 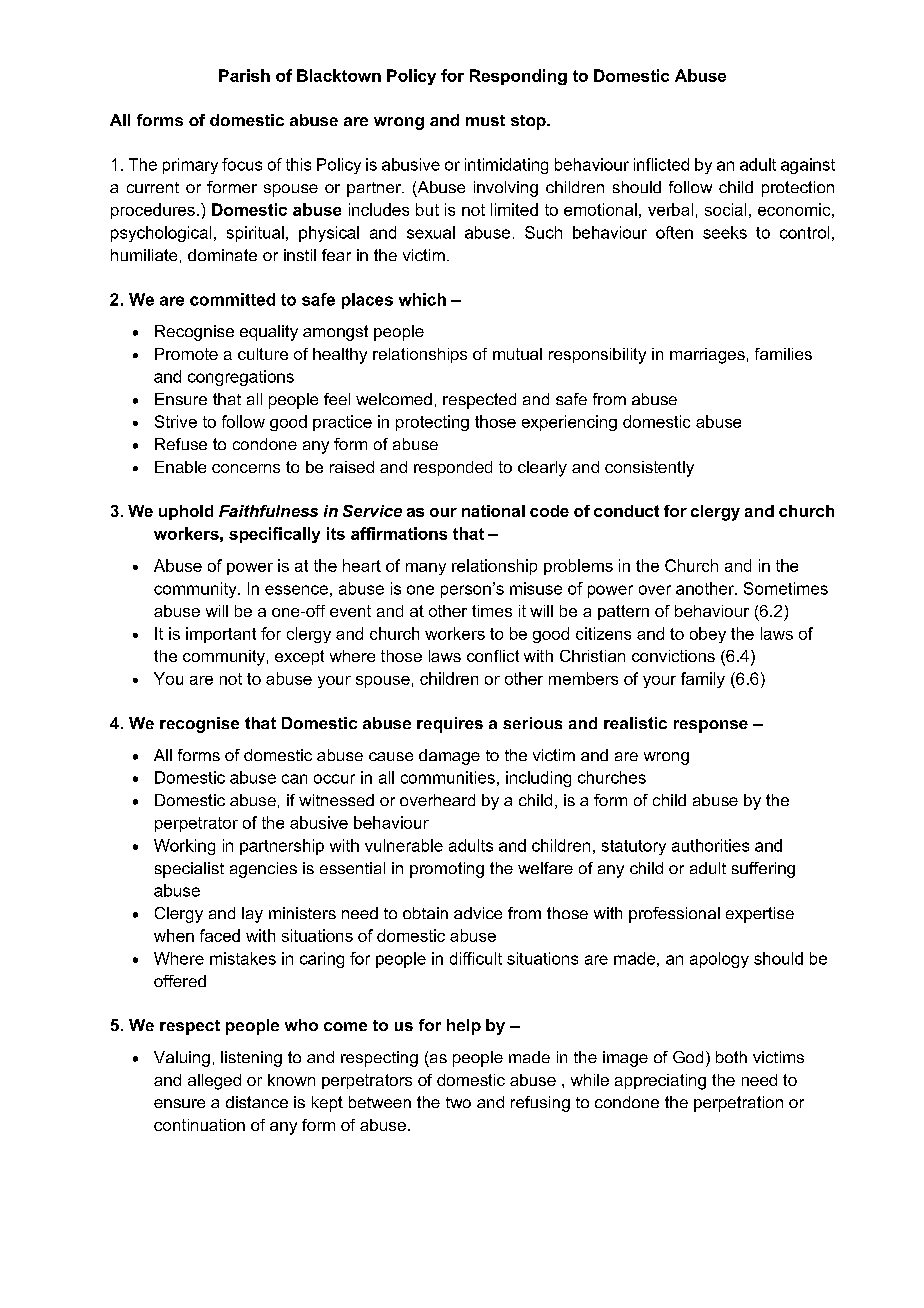 I want to click on marriages, so click(x=707, y=356).
